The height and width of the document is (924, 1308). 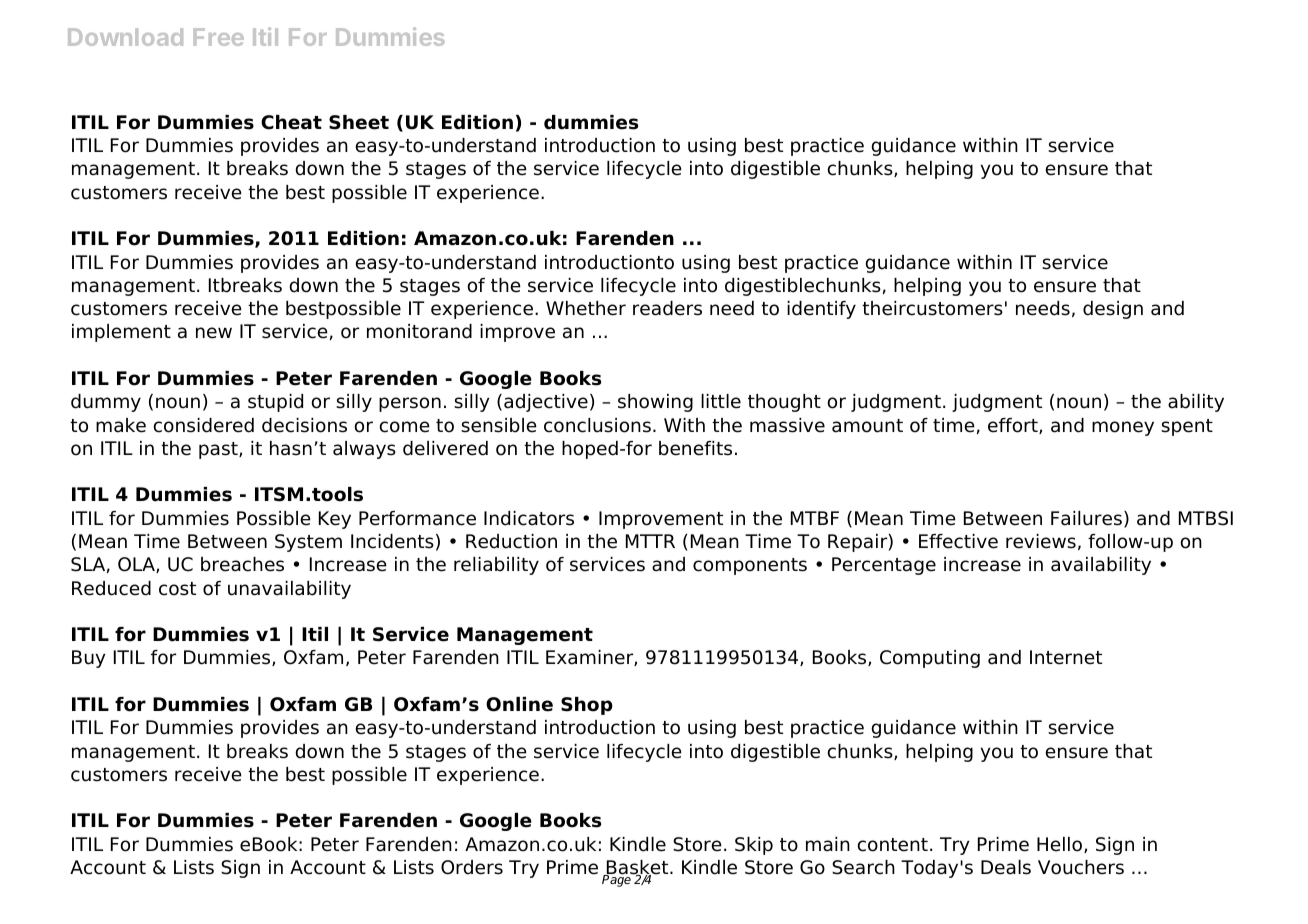 I want to click on Sheet, so click(x=359, y=122).
